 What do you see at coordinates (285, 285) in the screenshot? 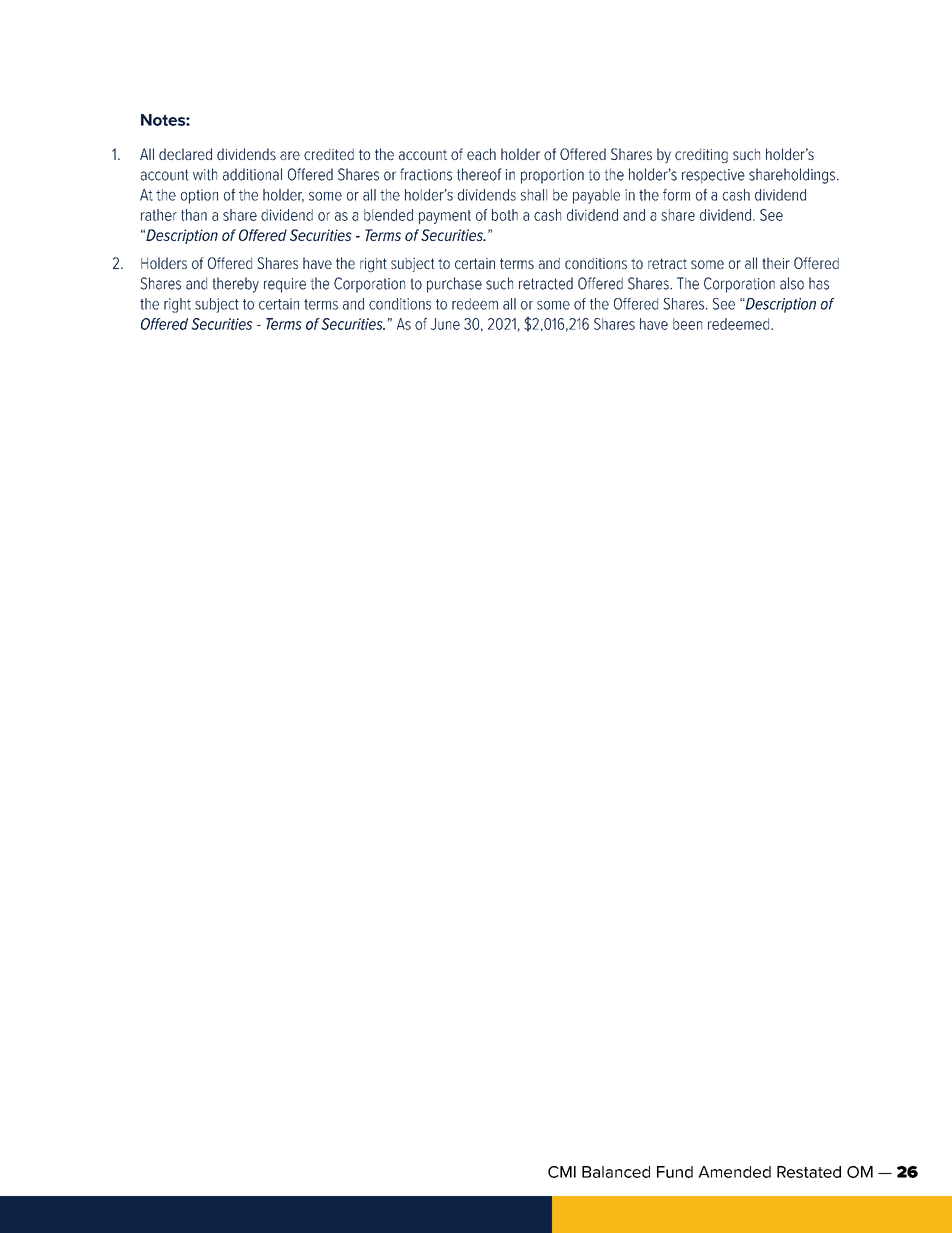
I see `require` at bounding box center [285, 285].
